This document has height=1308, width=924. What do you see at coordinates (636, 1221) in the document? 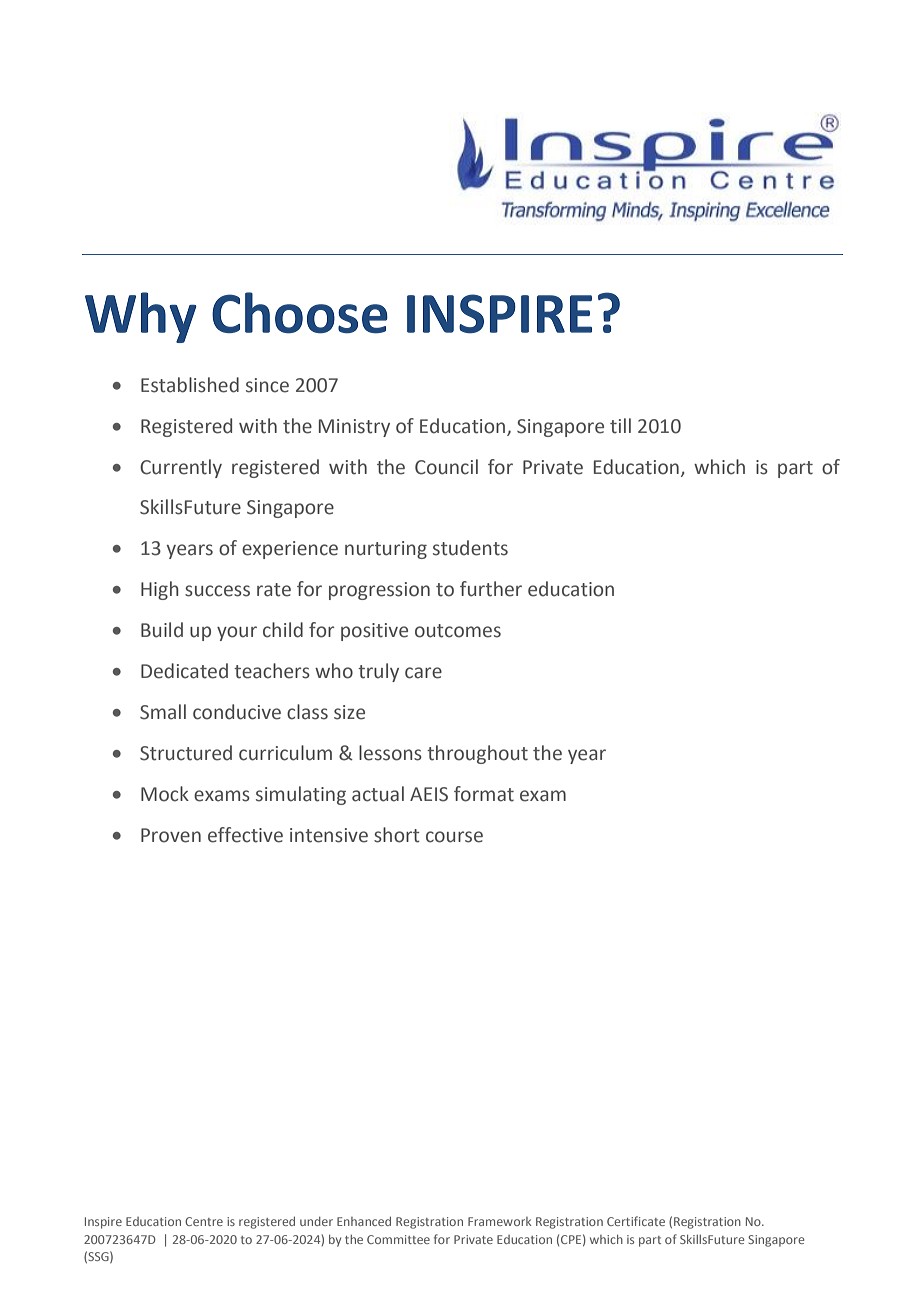
I see `Certificate` at bounding box center [636, 1221].
